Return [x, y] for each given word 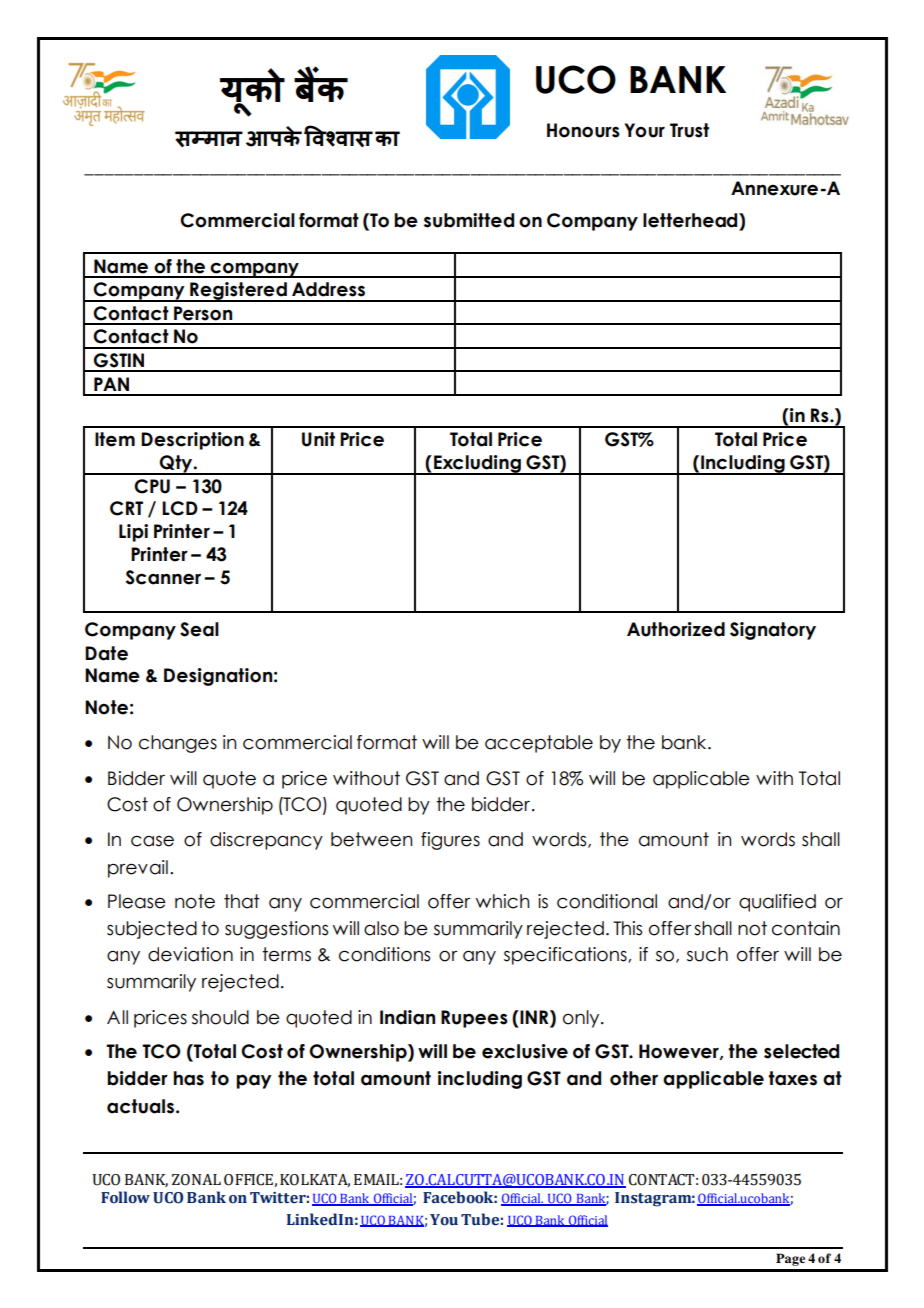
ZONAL [196, 1180]
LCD [180, 508]
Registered [238, 292]
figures [450, 841]
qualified [777, 903]
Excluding [477, 465]
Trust [689, 130]
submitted [469, 220]
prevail [138, 869]
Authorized [676, 629]
